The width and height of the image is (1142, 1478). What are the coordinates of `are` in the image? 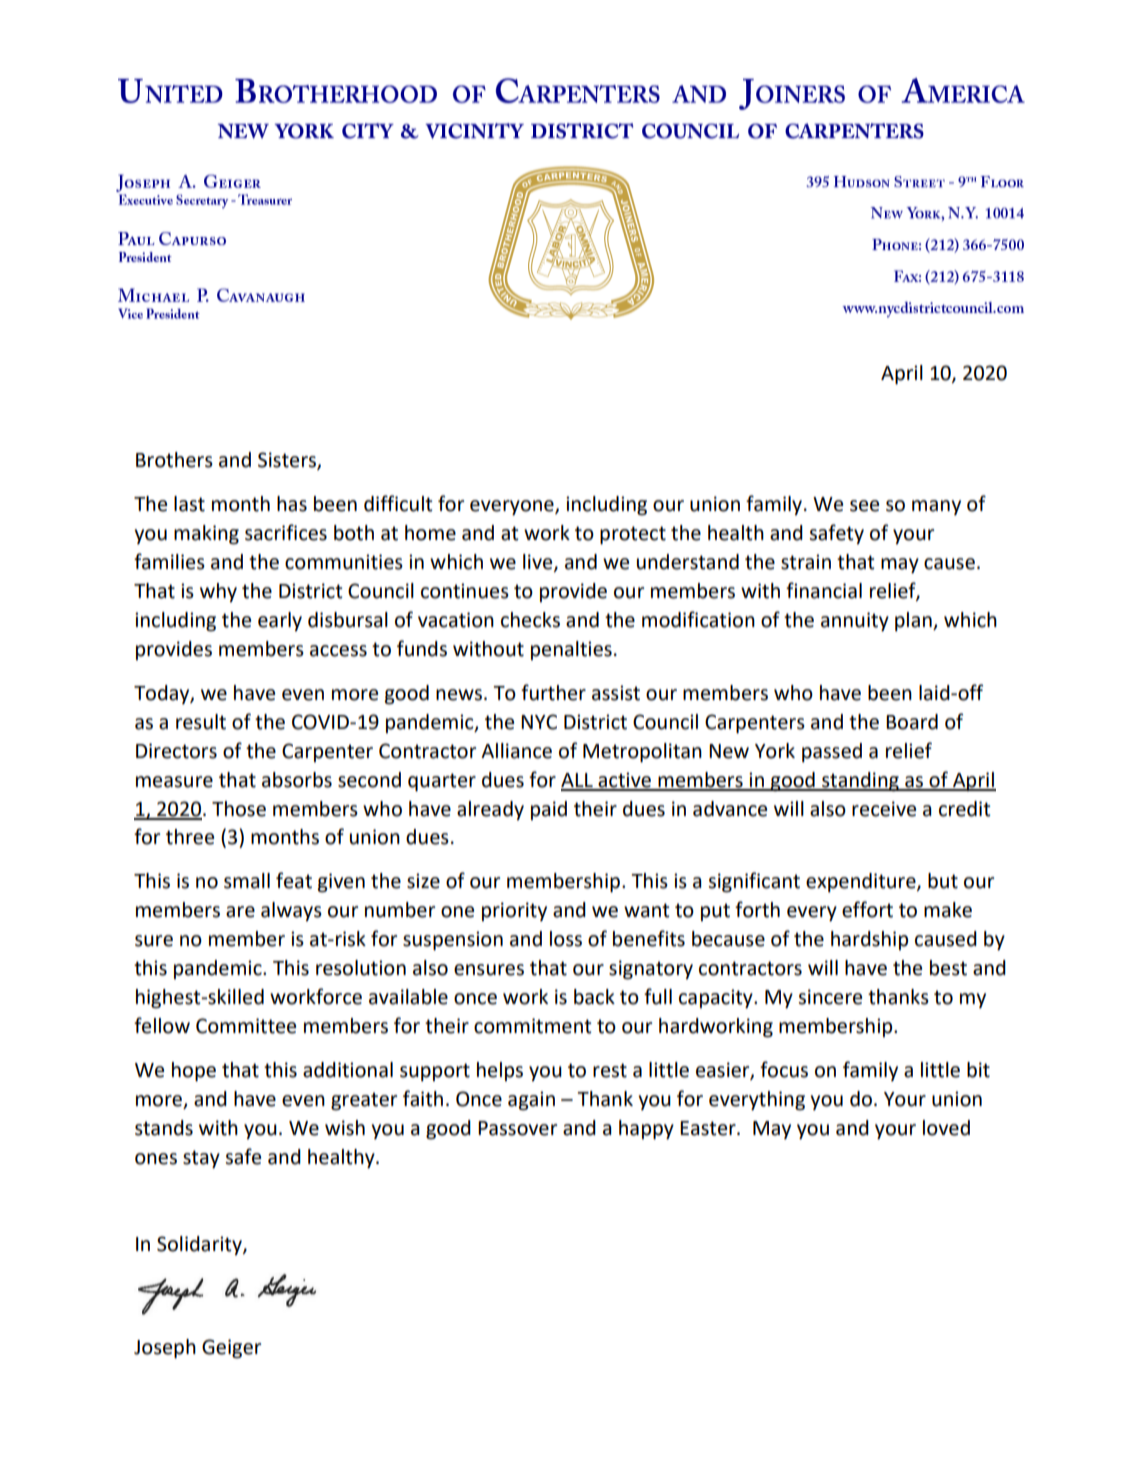 It's located at (240, 912).
